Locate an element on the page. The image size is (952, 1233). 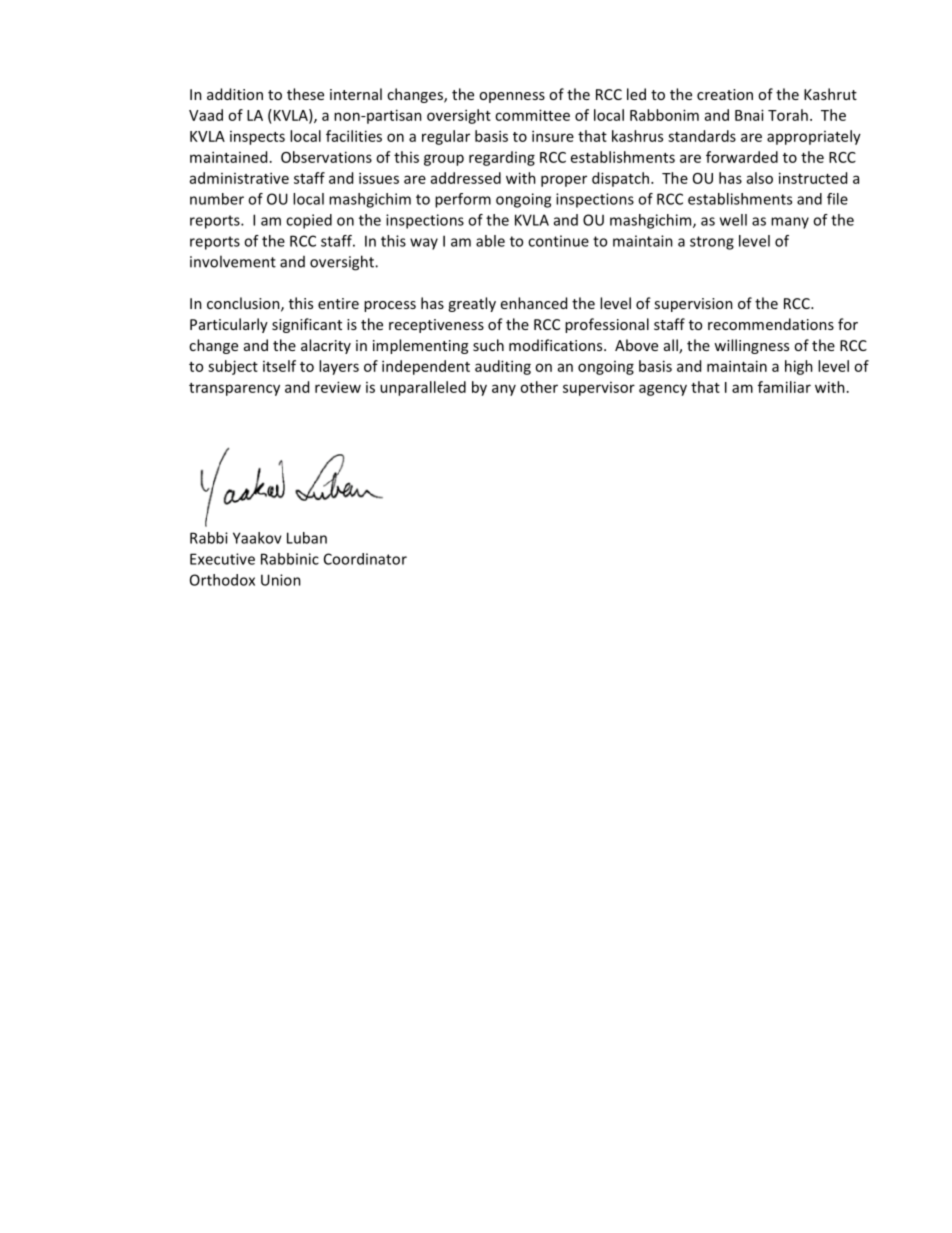
significant is located at coordinates (307, 325).
